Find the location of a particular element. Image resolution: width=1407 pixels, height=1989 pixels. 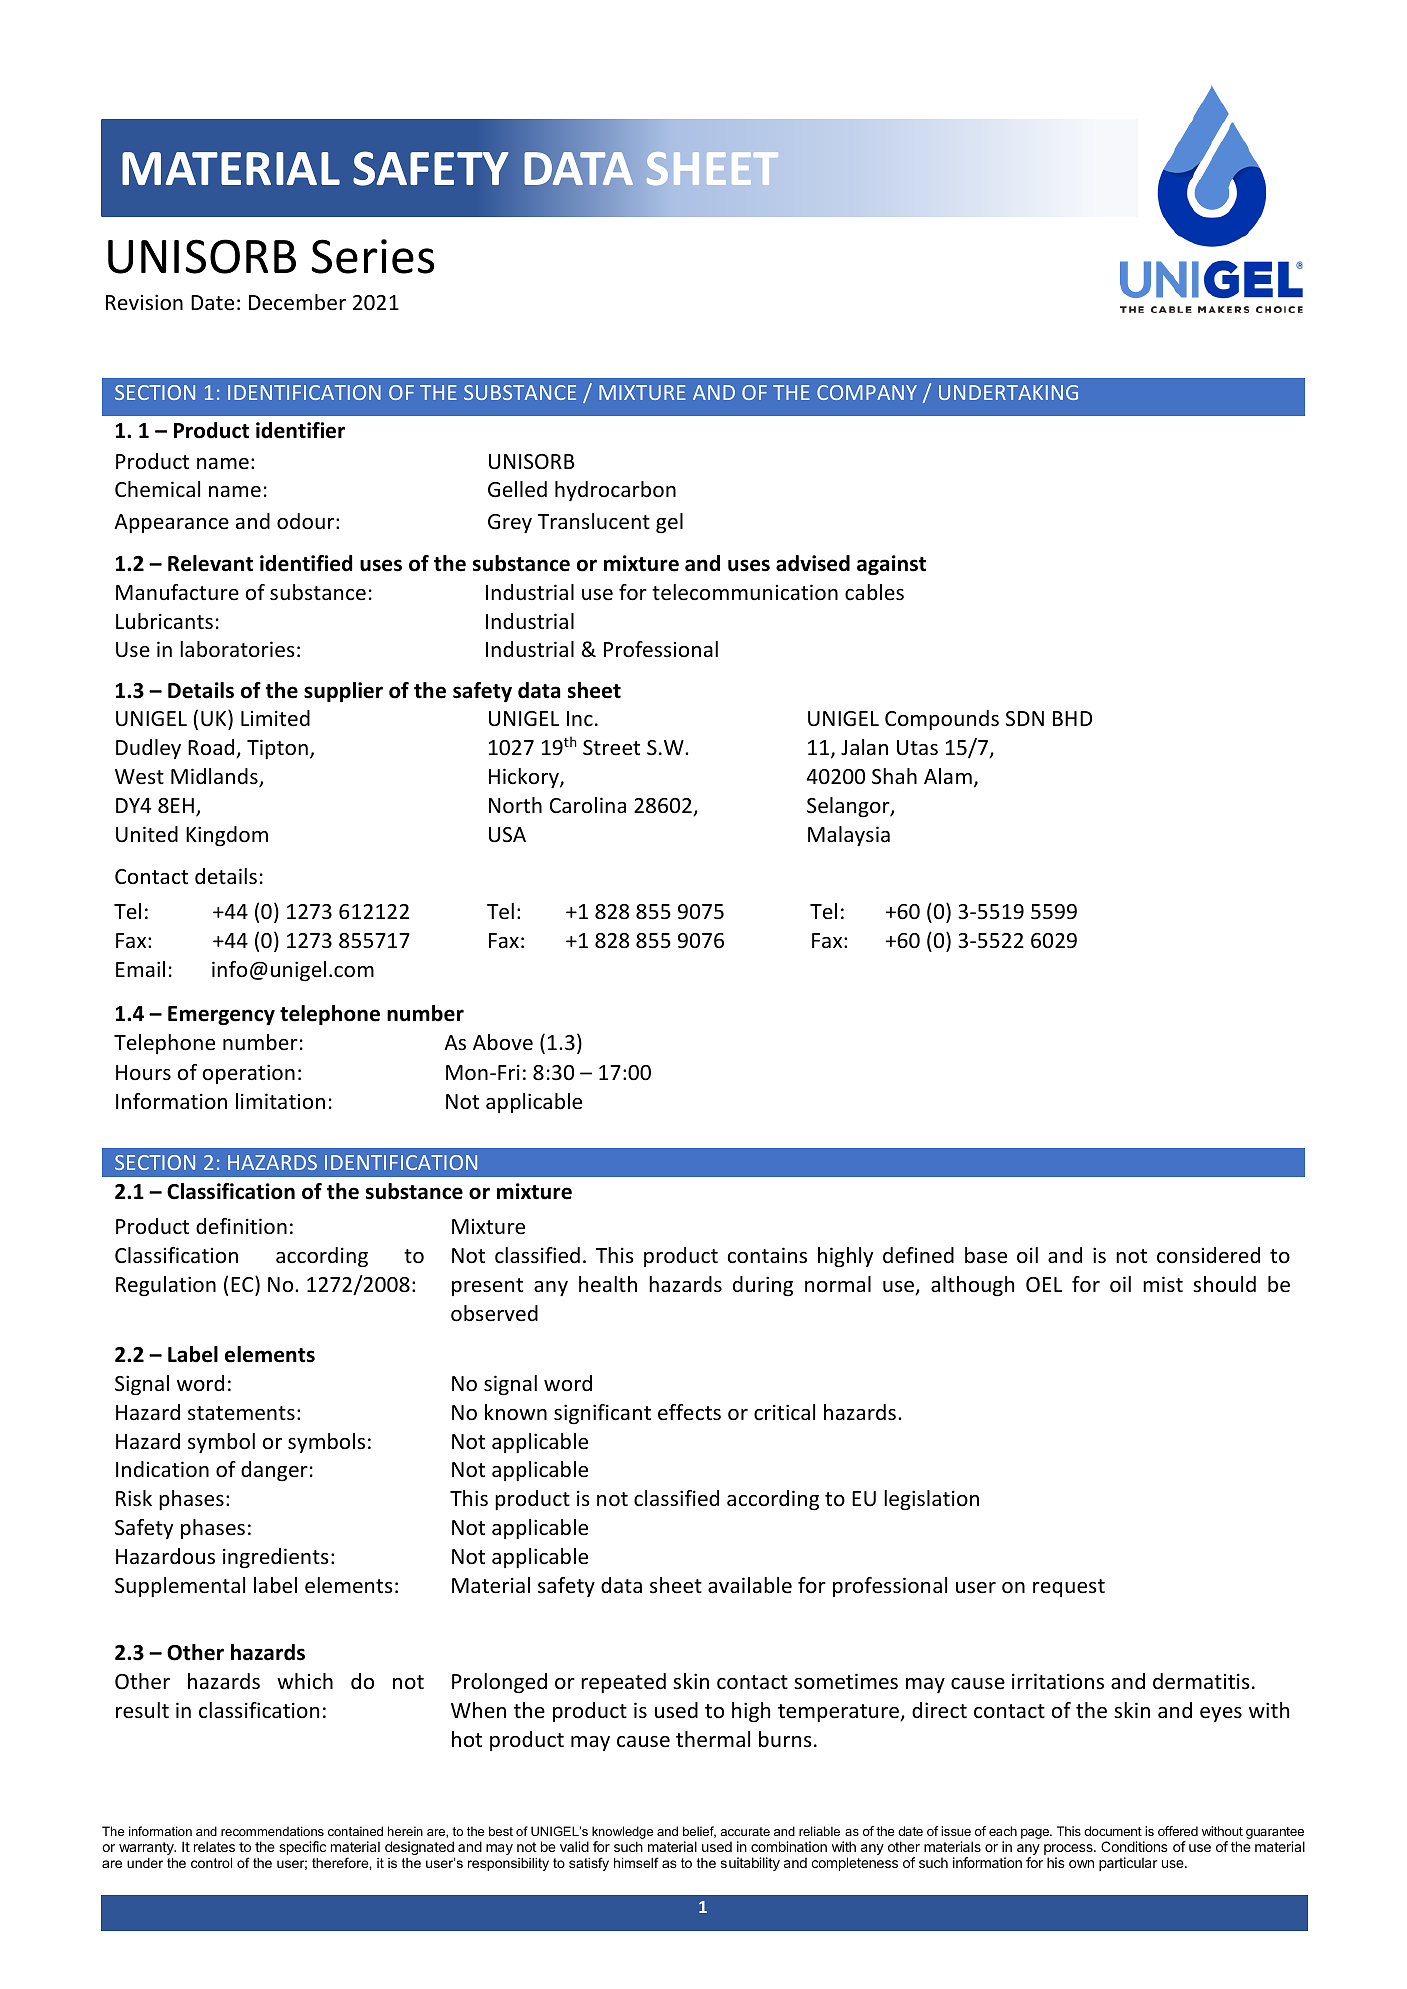

Midlands is located at coordinates (215, 778).
